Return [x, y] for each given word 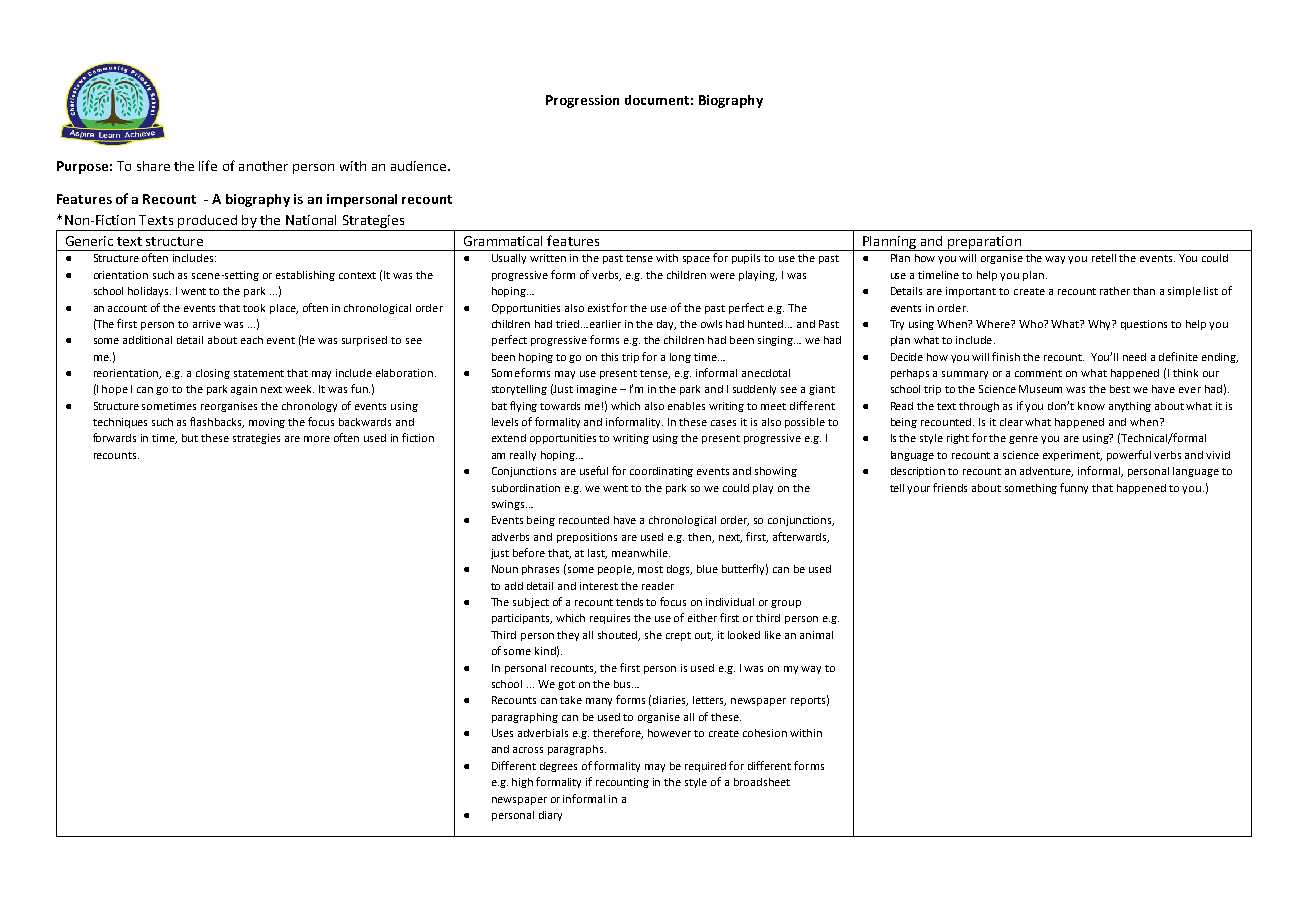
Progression [582, 101]
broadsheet [762, 782]
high [522, 783]
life [208, 165]
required [705, 767]
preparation [984, 243]
